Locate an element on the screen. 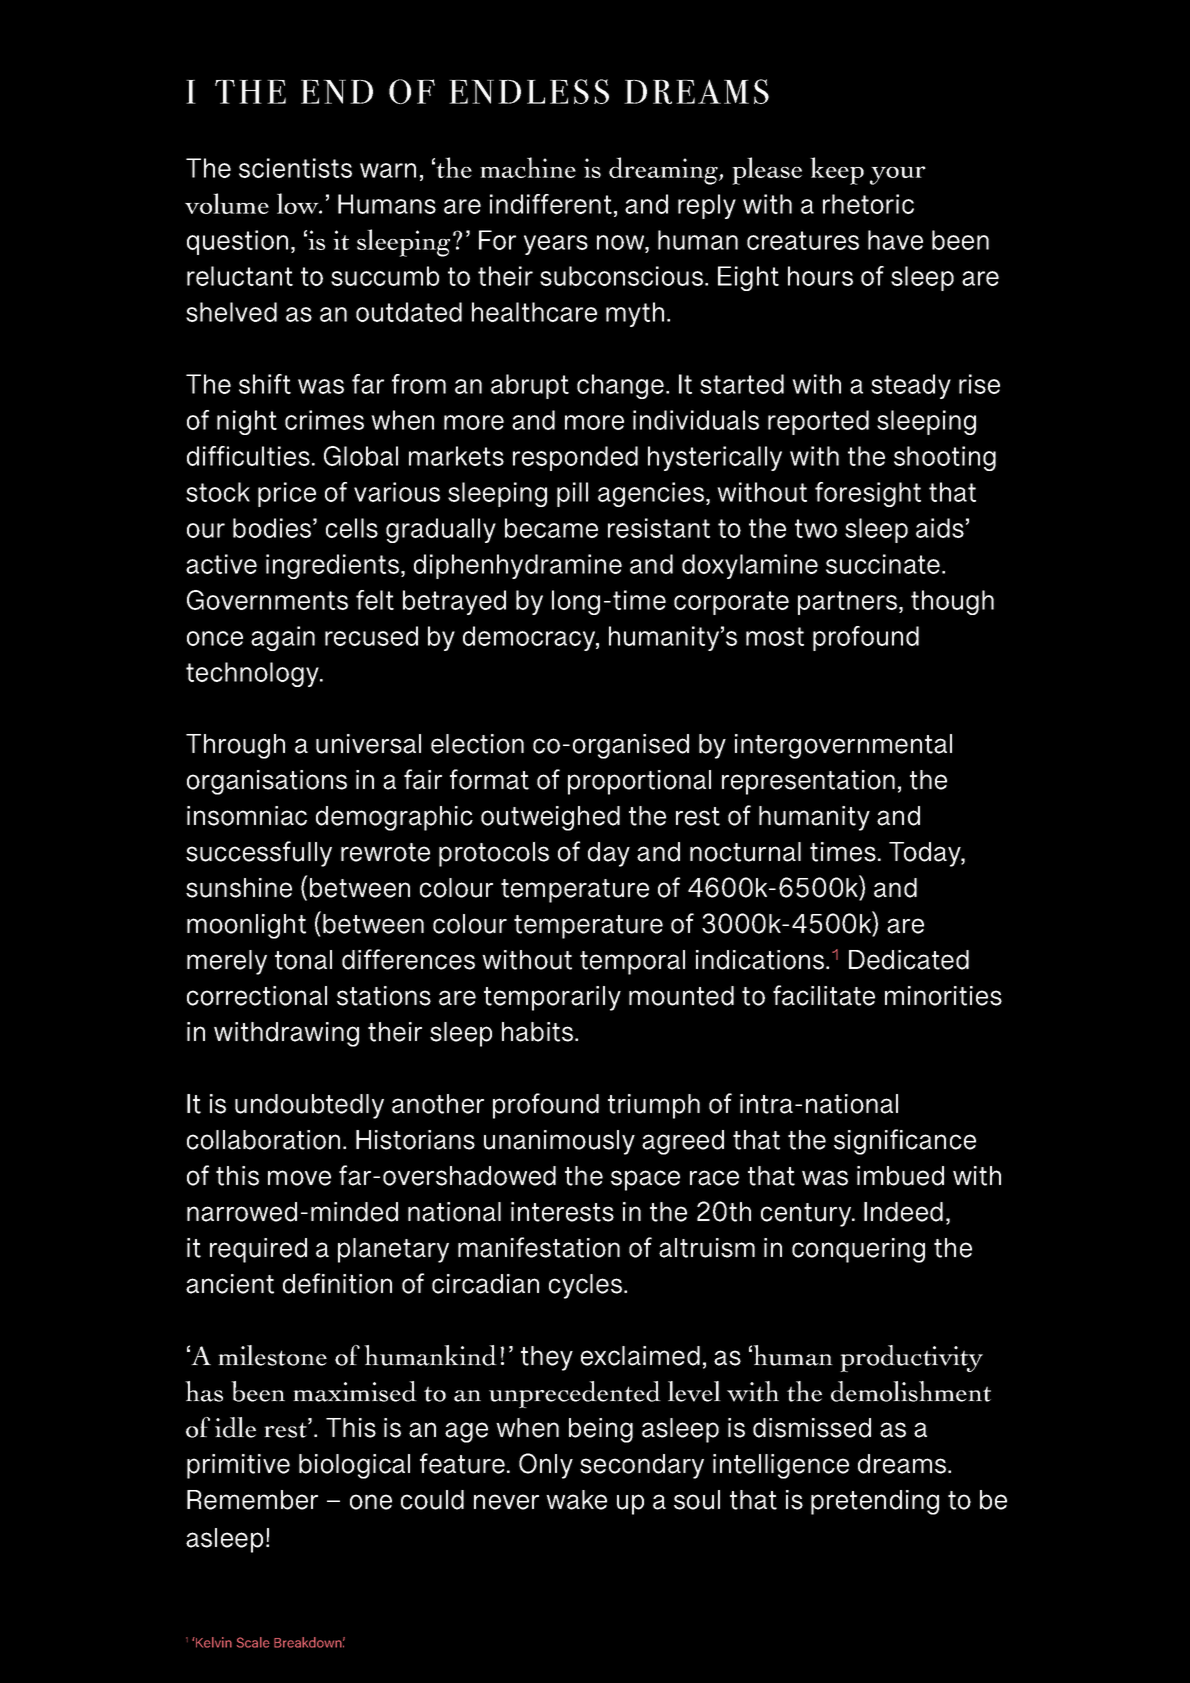 The width and height of the screenshot is (1190, 1683). pretending is located at coordinates (875, 1502).
